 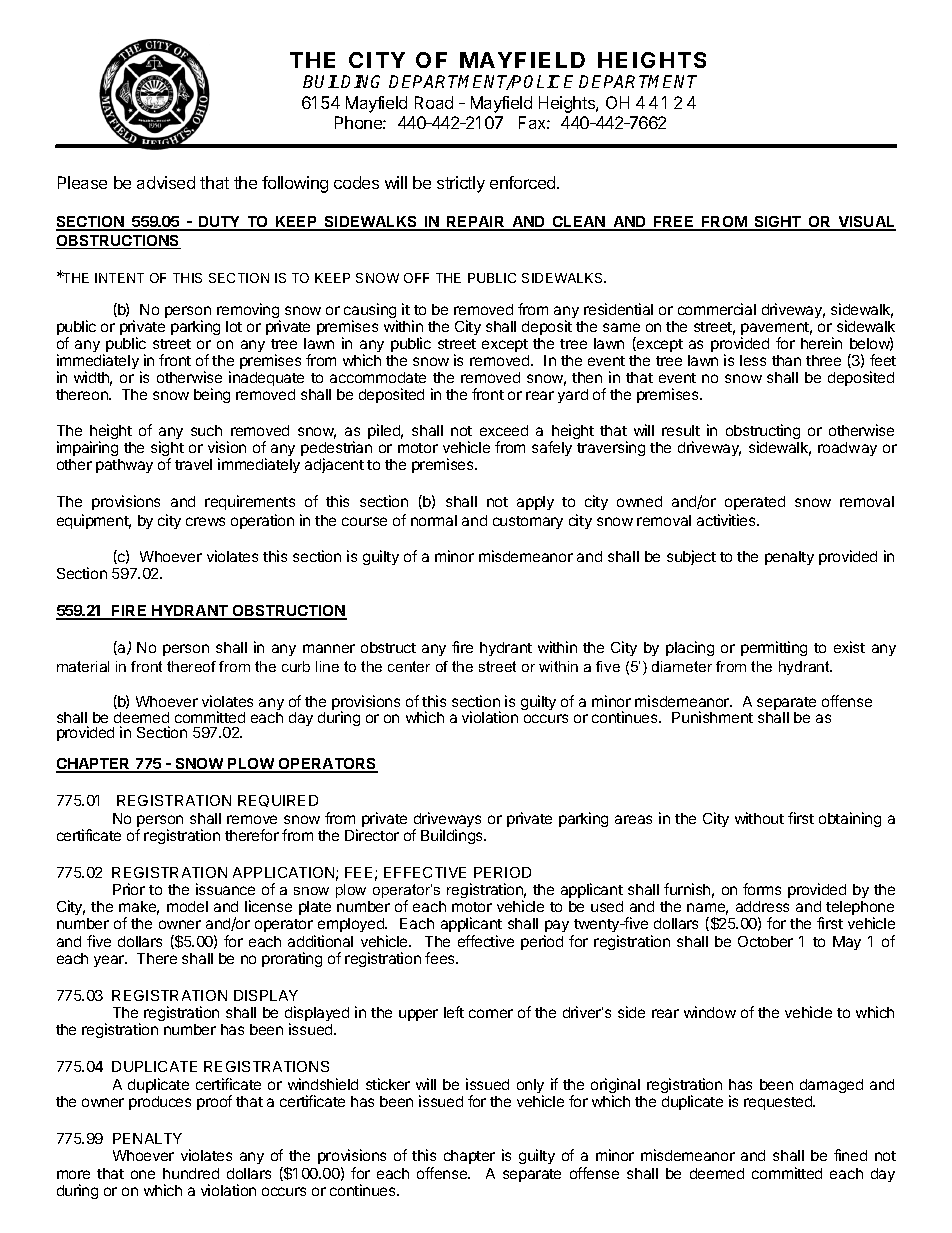 What do you see at coordinates (83, 666) in the image?
I see `material` at bounding box center [83, 666].
